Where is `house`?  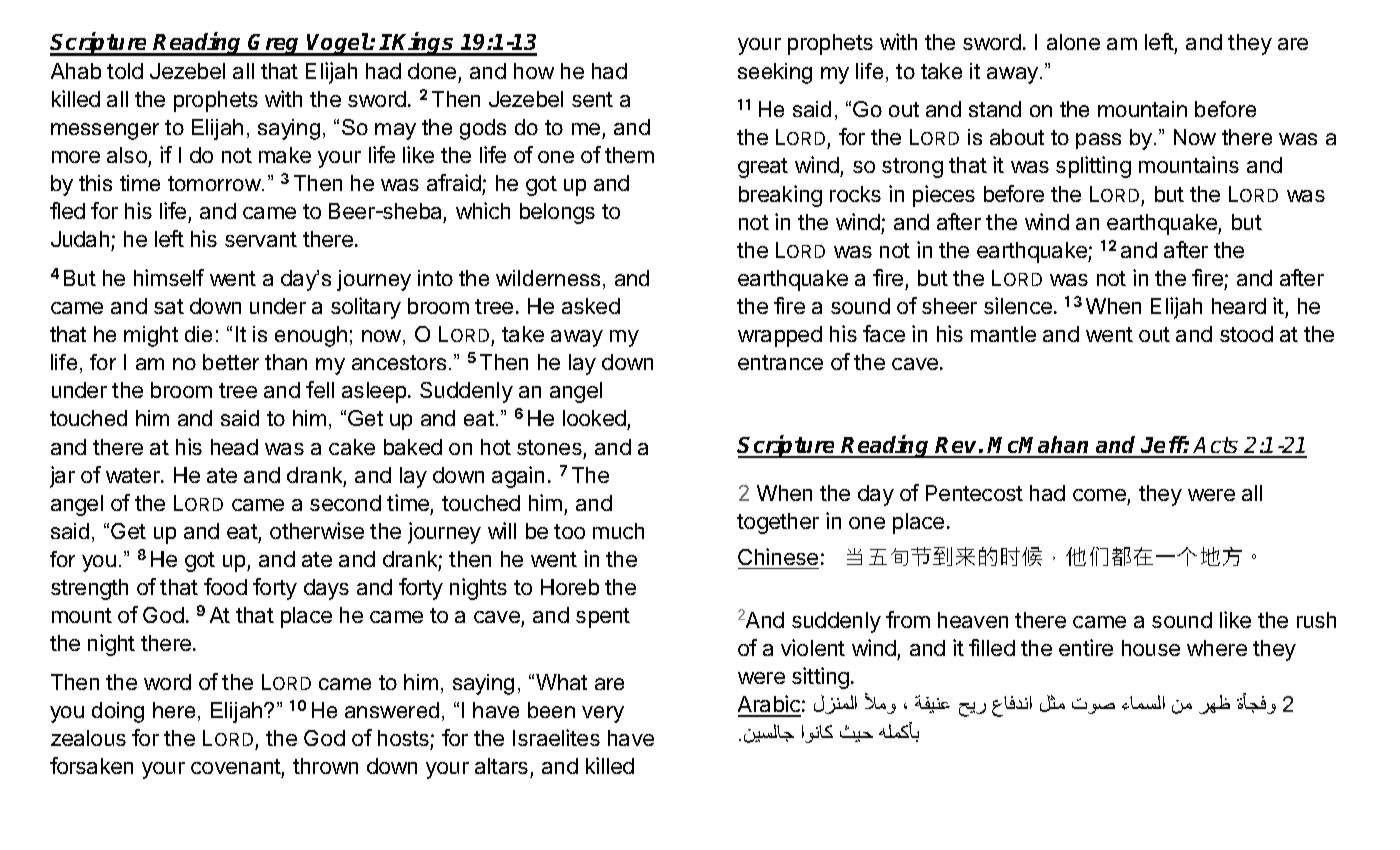 house is located at coordinates (1151, 648).
